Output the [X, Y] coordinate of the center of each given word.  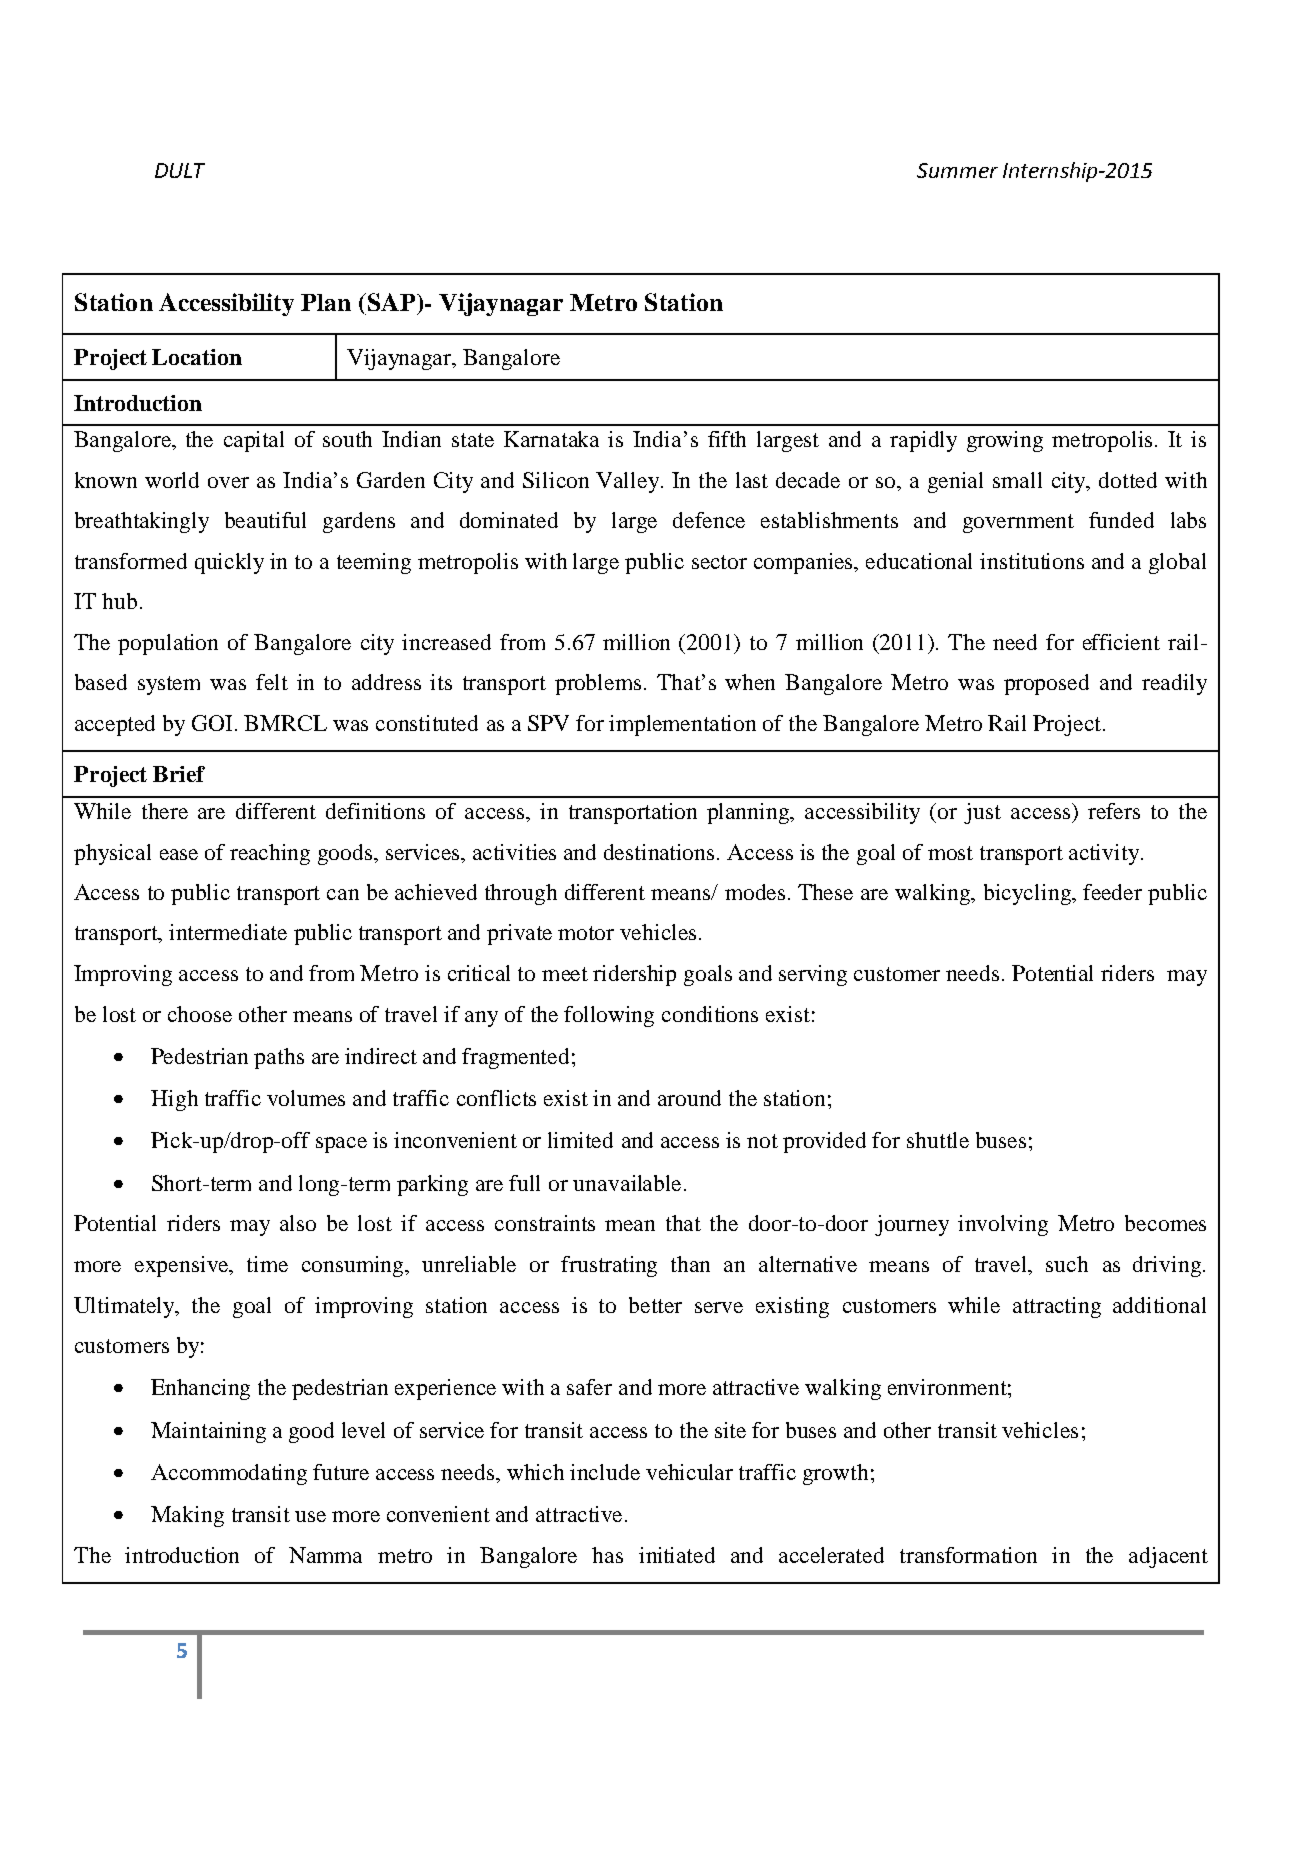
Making [187, 1516]
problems [598, 684]
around [689, 1098]
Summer [957, 170]
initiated [677, 1555]
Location [197, 357]
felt [272, 682]
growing [1005, 441]
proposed [1046, 684]
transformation [968, 1555]
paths [279, 1058]
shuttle [938, 1140]
